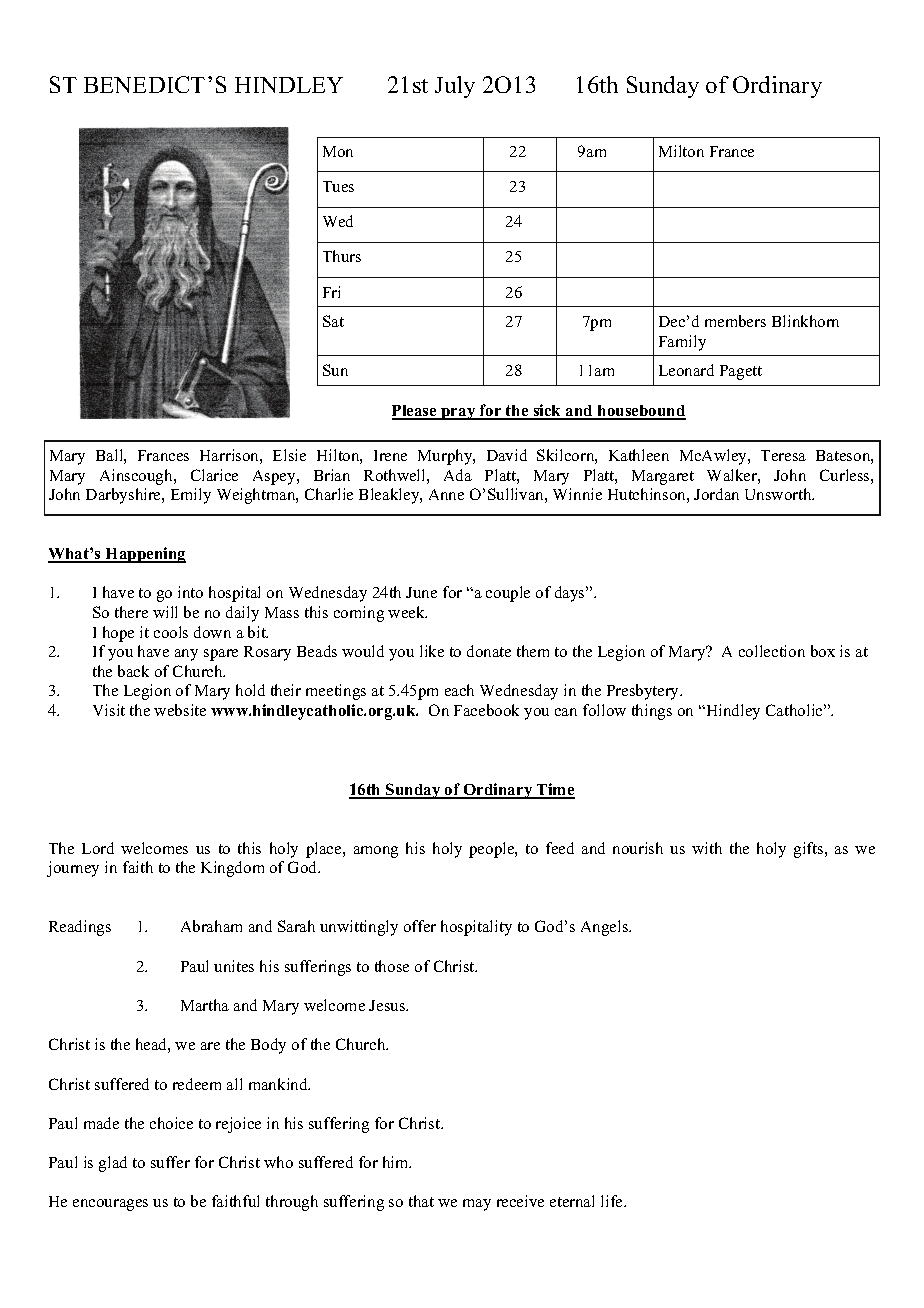 The image size is (924, 1308). What do you see at coordinates (338, 186) in the document?
I see `Tues` at bounding box center [338, 186].
